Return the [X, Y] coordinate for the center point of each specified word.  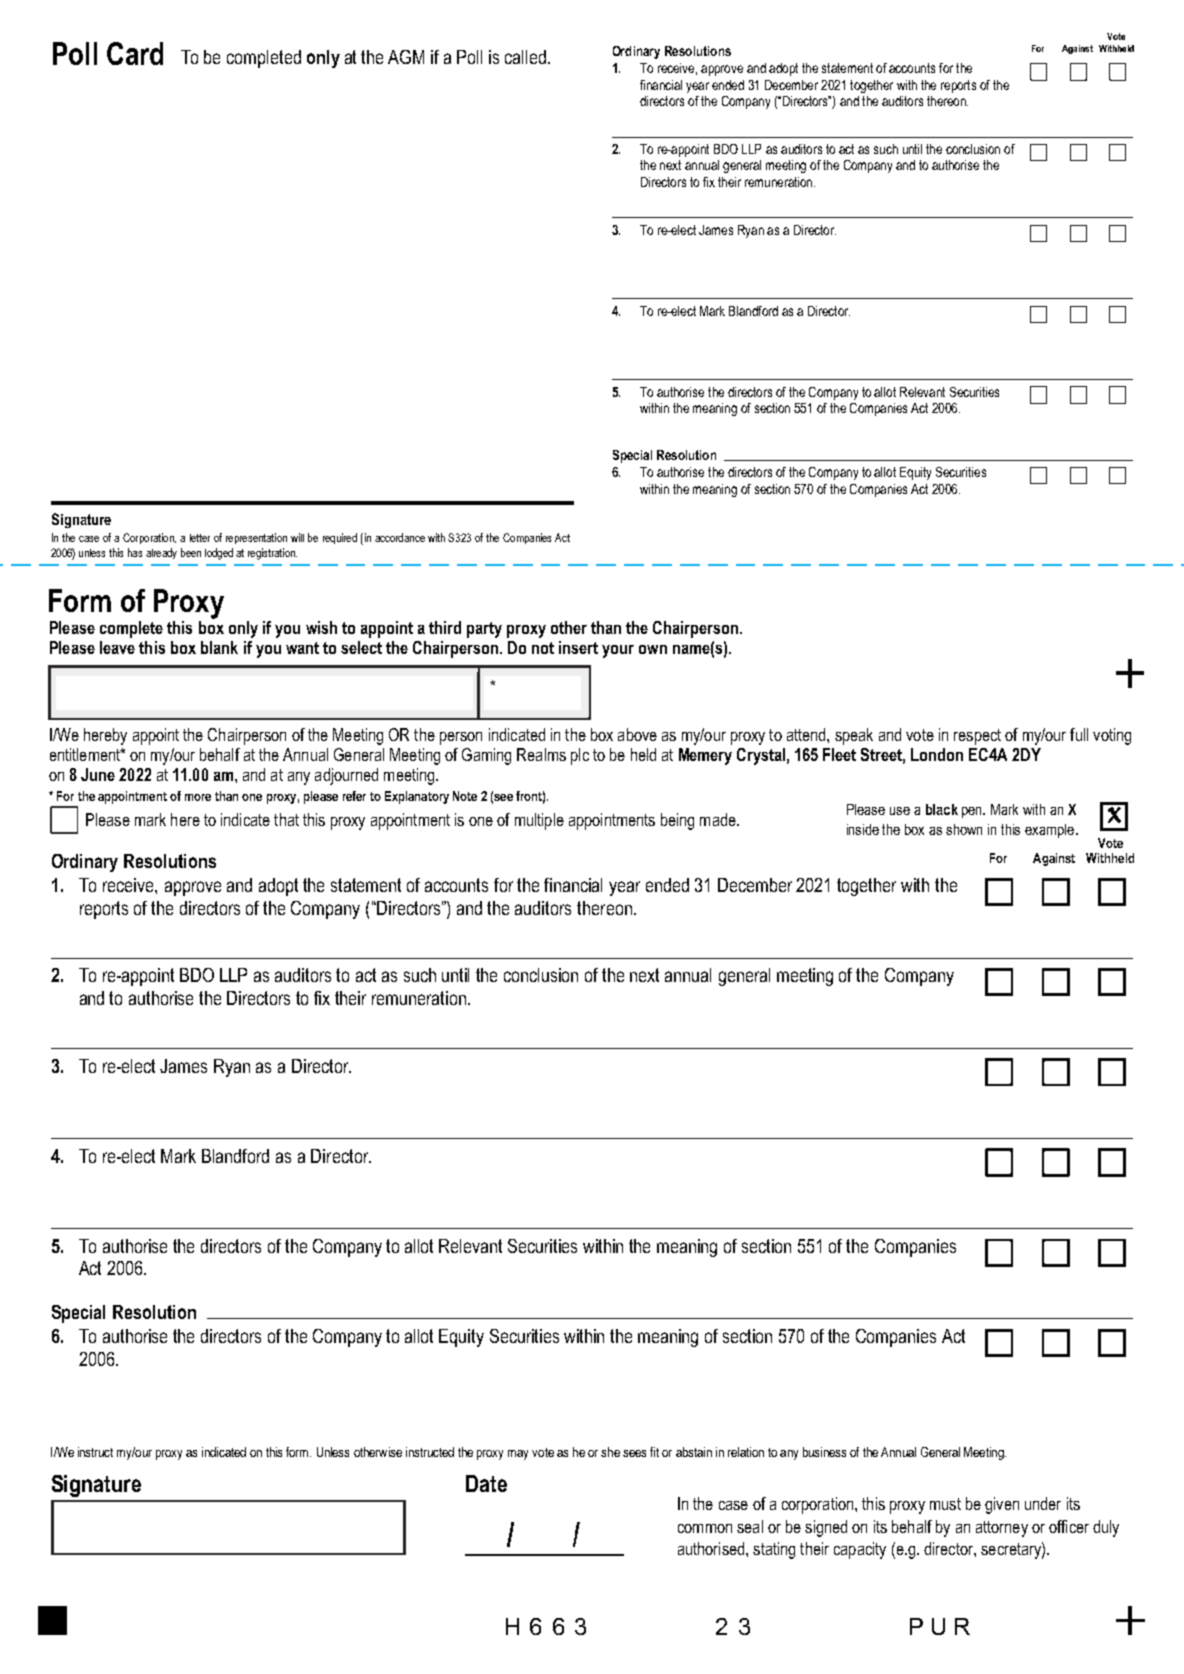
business [824, 1452]
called [527, 57]
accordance [400, 537]
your [618, 651]
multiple [539, 821]
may [518, 1455]
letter [200, 538]
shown [964, 829]
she [610, 1452]
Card [135, 53]
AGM [406, 57]
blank [219, 647]
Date [486, 1483]
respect [977, 737]
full [1079, 734]
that [286, 819]
